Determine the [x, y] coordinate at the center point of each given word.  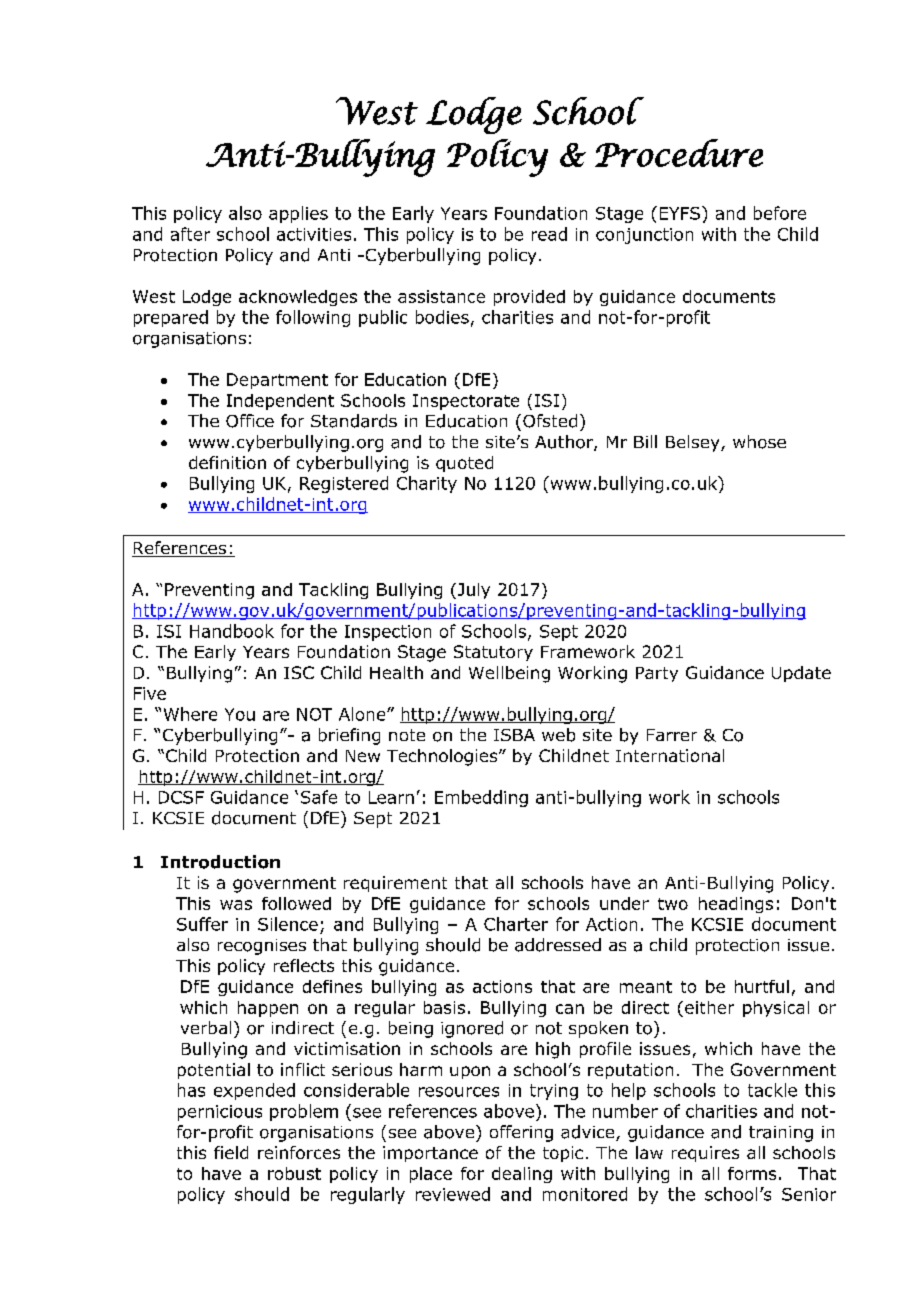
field [231, 1152]
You [240, 714]
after [190, 234]
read [549, 234]
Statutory [493, 653]
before [780, 213]
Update [801, 674]
